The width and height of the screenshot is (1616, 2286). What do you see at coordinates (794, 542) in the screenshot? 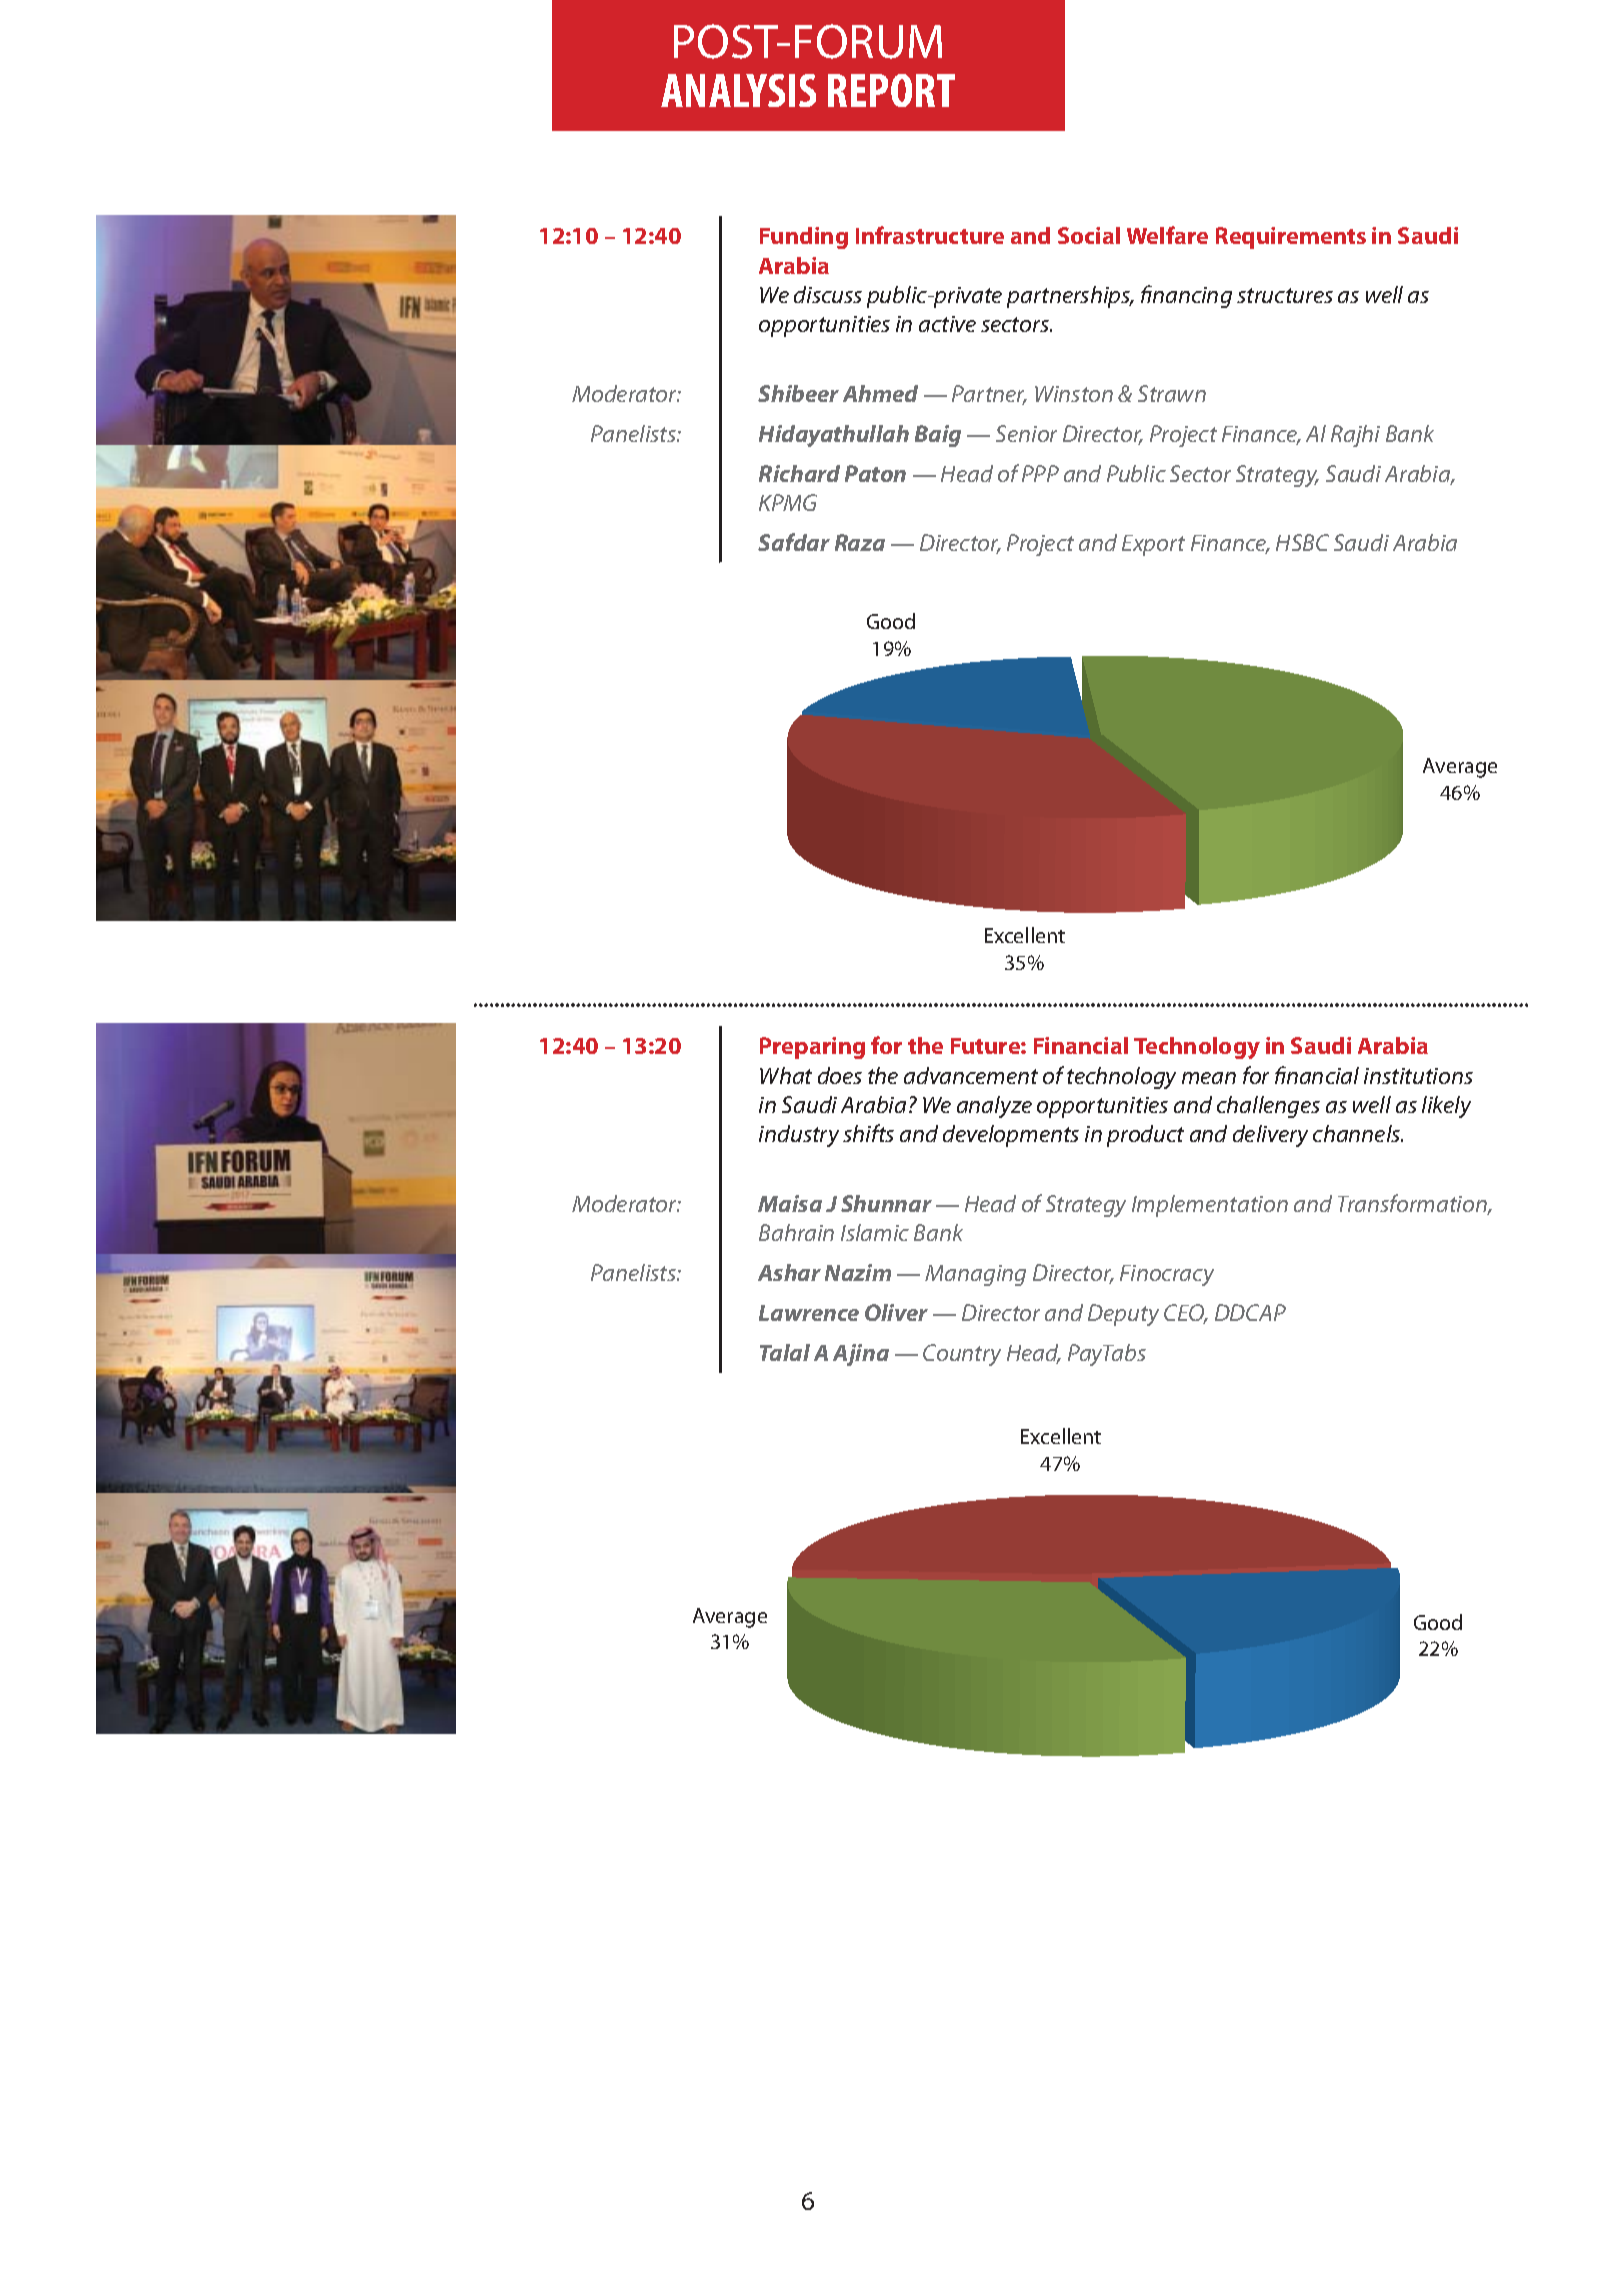
I see `Safdar` at bounding box center [794, 542].
